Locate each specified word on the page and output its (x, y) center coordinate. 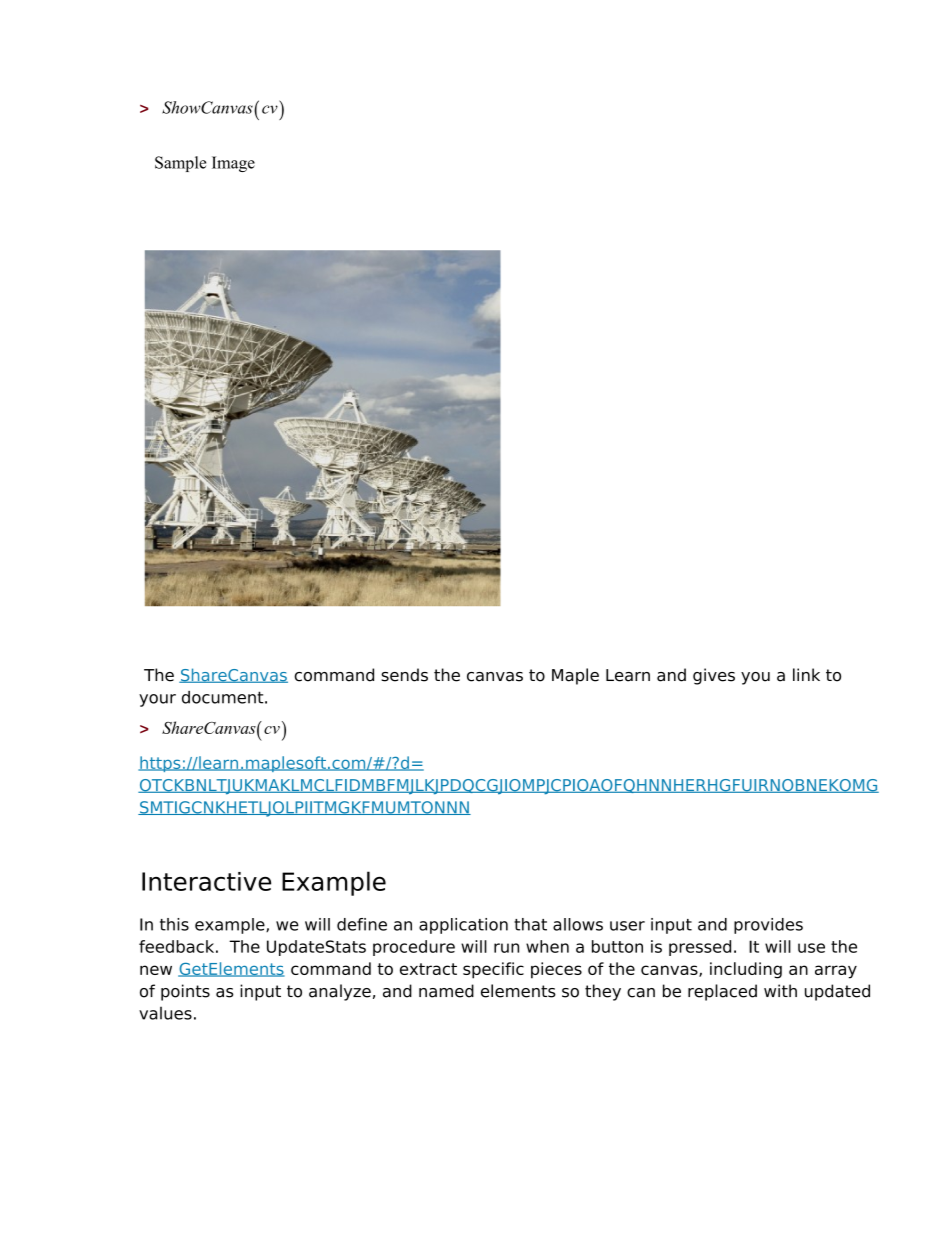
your (157, 700)
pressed (700, 948)
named (446, 991)
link (806, 674)
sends (404, 675)
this (174, 924)
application (463, 926)
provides (768, 926)
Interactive (206, 881)
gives (714, 676)
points (185, 992)
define (362, 924)
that (530, 924)
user (627, 926)
